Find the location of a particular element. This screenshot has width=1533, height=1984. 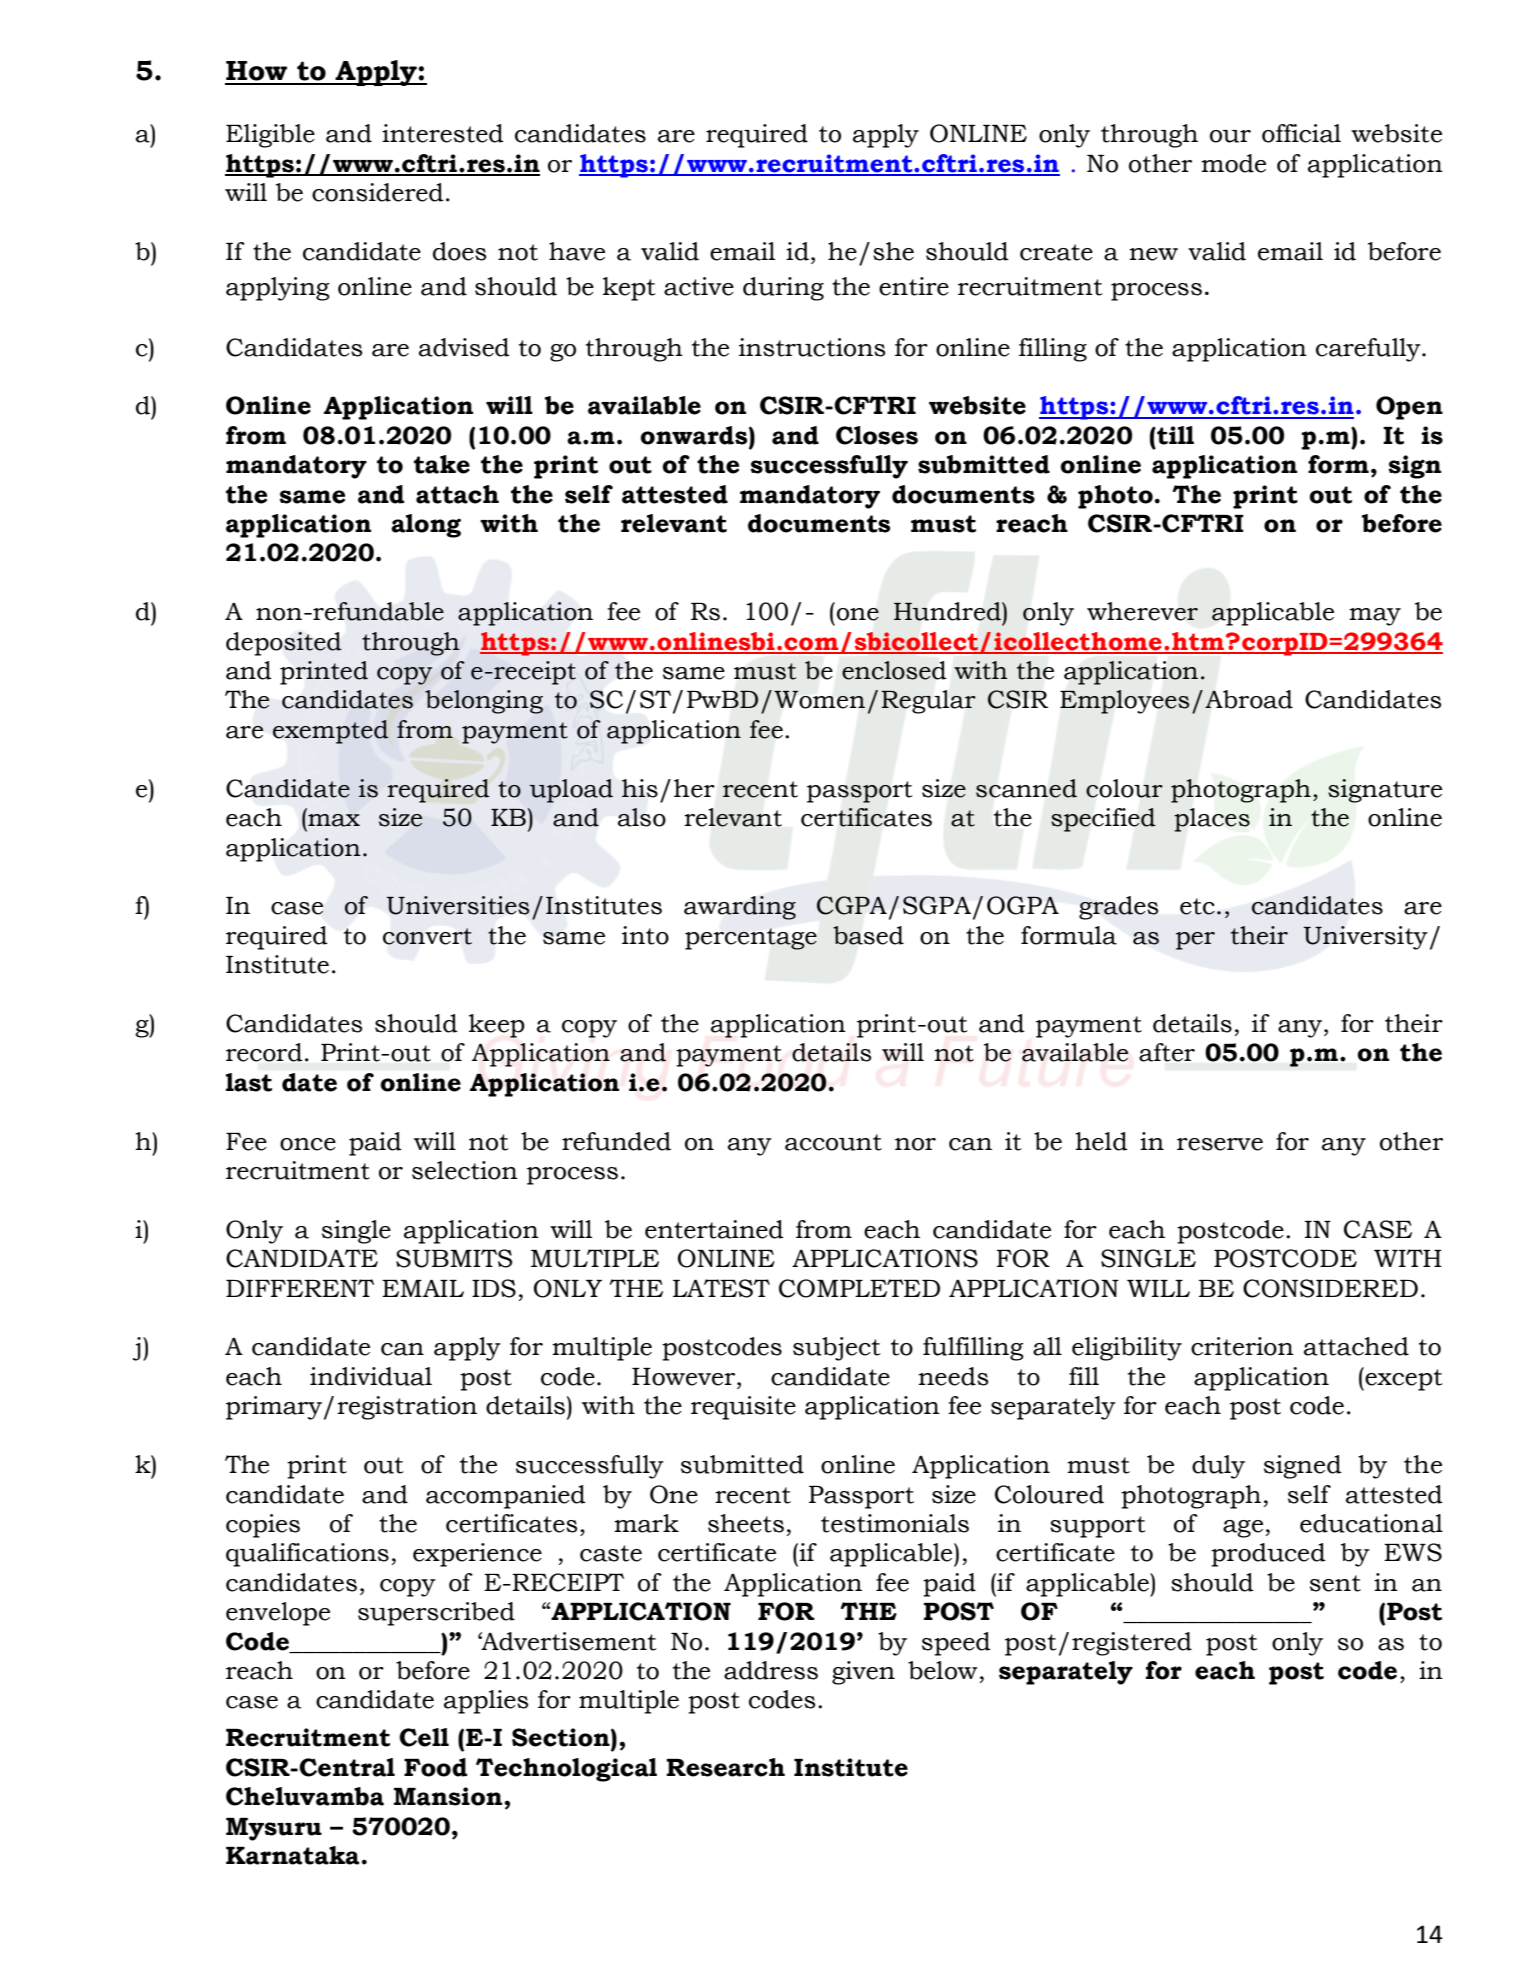

University is located at coordinates (1365, 938).
